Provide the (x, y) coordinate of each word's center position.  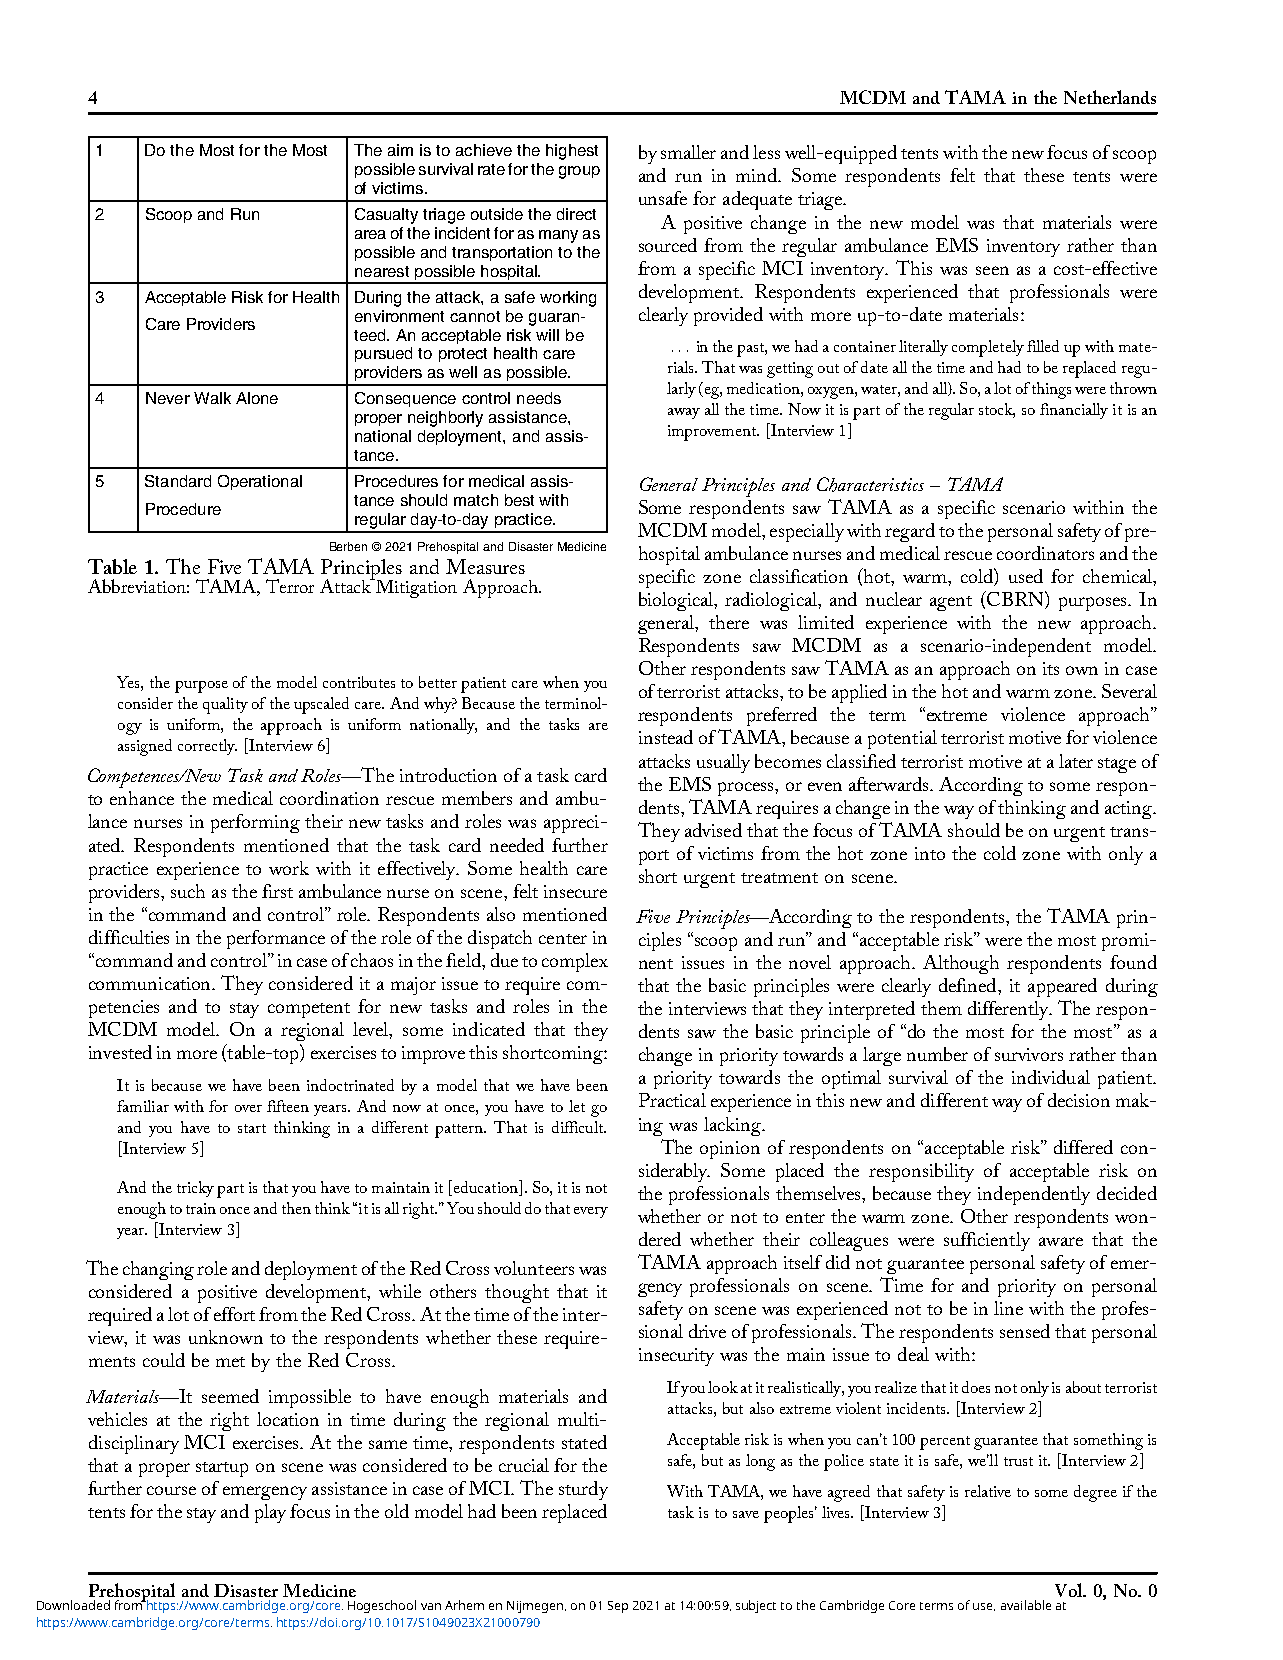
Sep (618, 1607)
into (930, 853)
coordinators (1045, 553)
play (270, 1513)
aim (400, 150)
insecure (575, 891)
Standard (178, 481)
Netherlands (1110, 97)
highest (572, 152)
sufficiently (987, 1241)
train (201, 1208)
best (519, 500)
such (188, 891)
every (591, 1212)
